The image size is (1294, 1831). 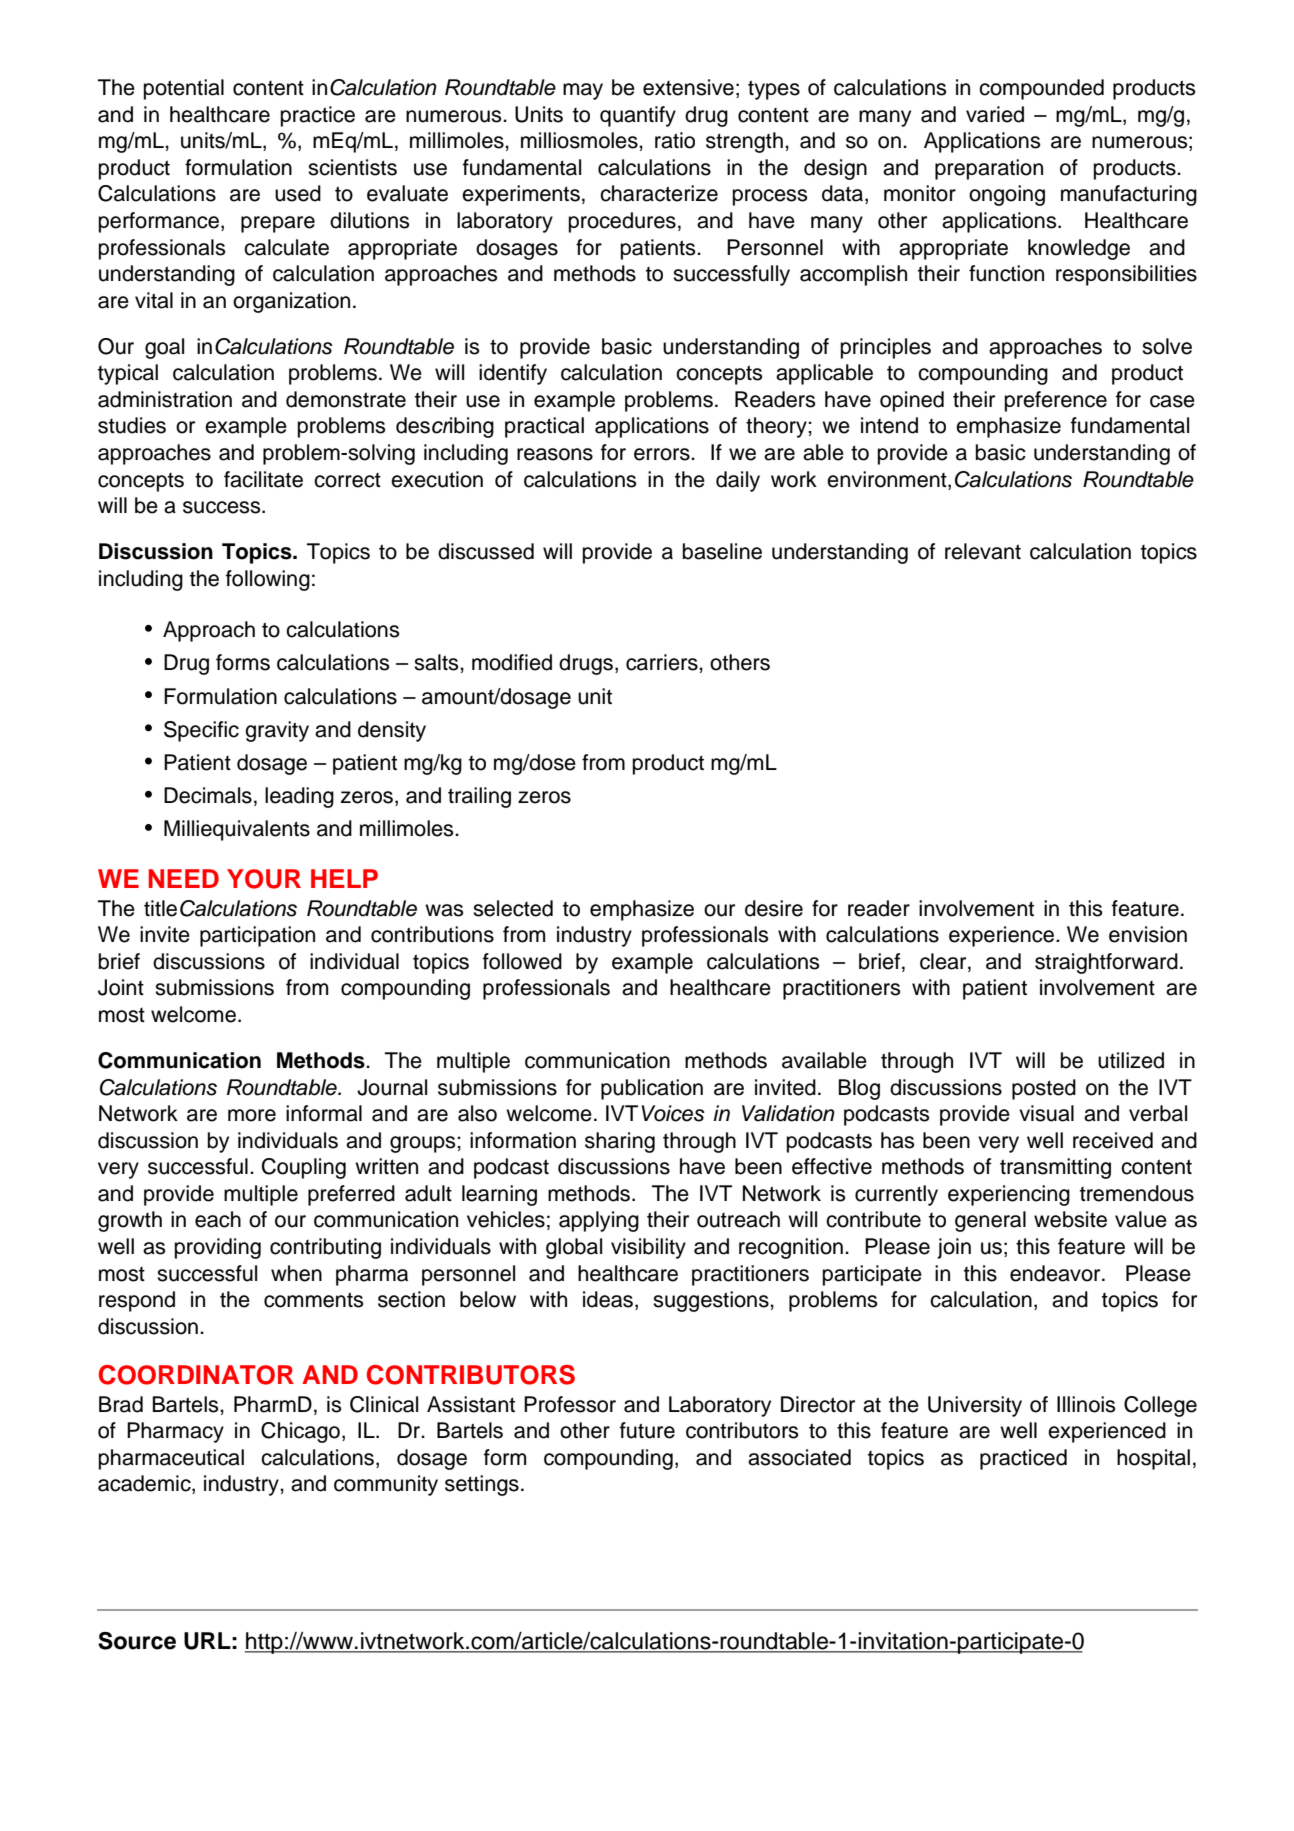 What do you see at coordinates (184, 89) in the image?
I see `potential` at bounding box center [184, 89].
